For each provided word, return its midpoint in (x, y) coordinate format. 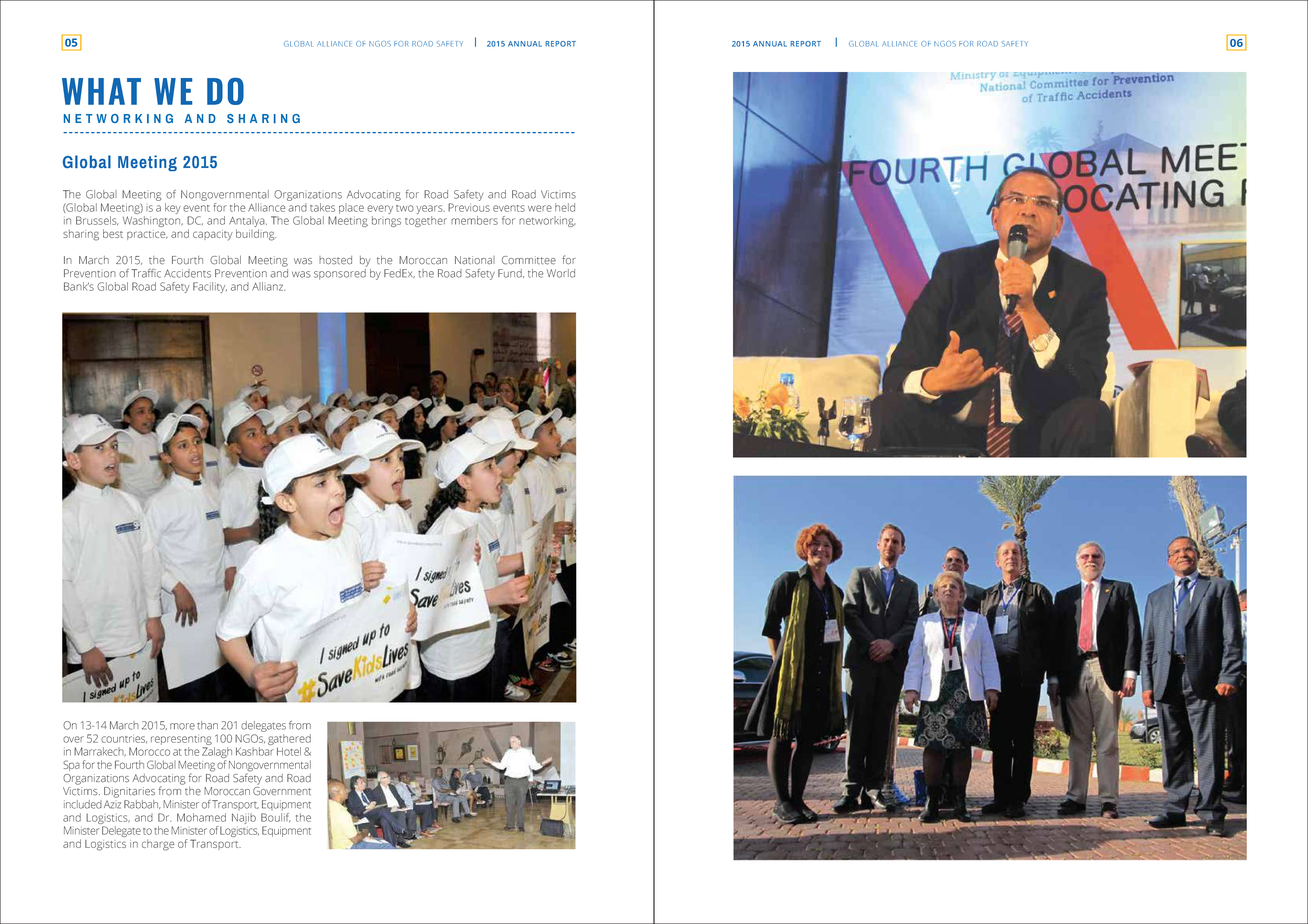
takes (322, 207)
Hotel (289, 751)
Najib (244, 818)
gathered (289, 739)
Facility (210, 287)
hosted (335, 260)
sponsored (340, 273)
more (182, 726)
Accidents (187, 273)
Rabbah (142, 804)
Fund (511, 273)
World (561, 273)
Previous (469, 207)
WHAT (101, 91)
